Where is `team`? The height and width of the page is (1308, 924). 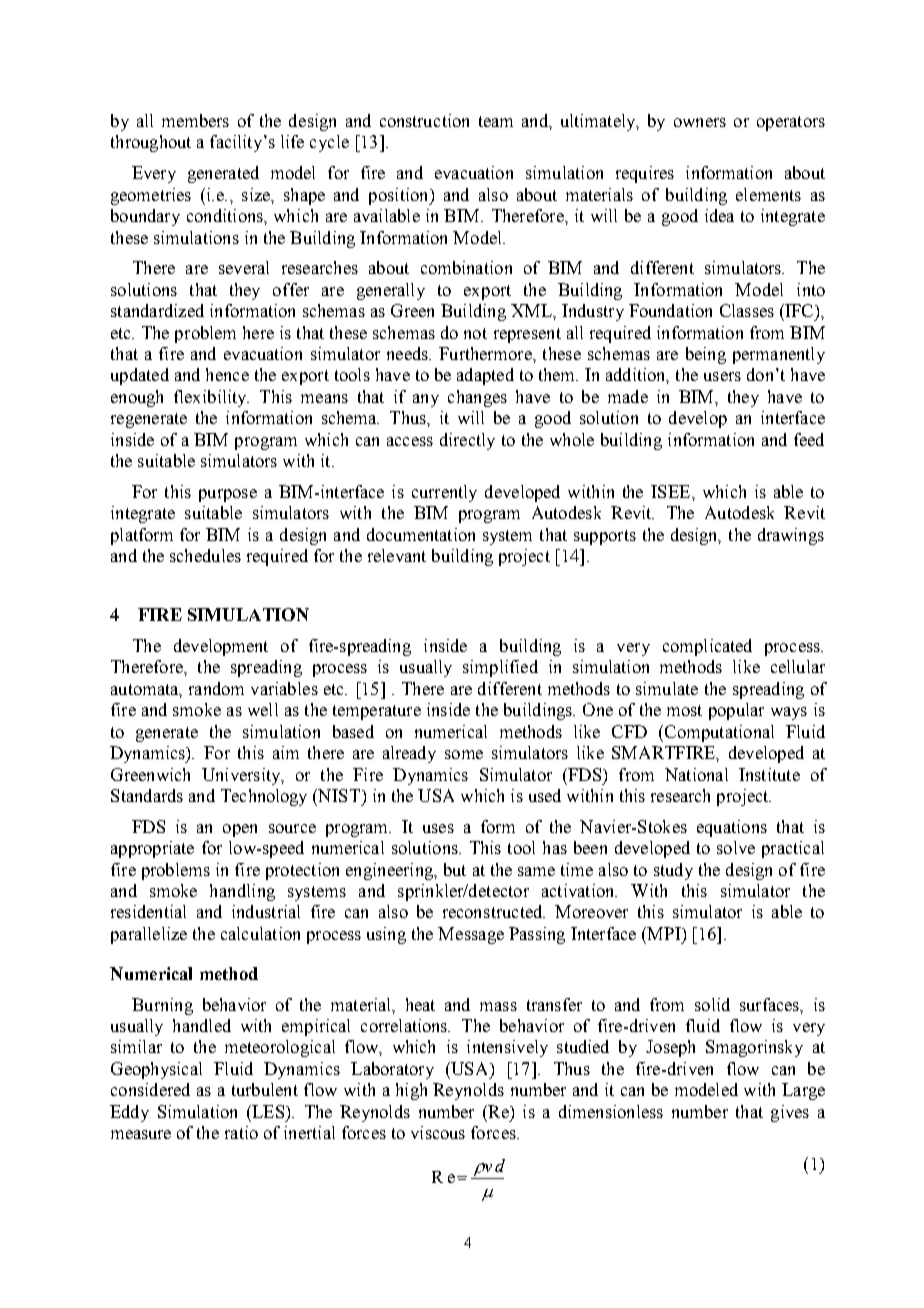 team is located at coordinates (496, 121).
